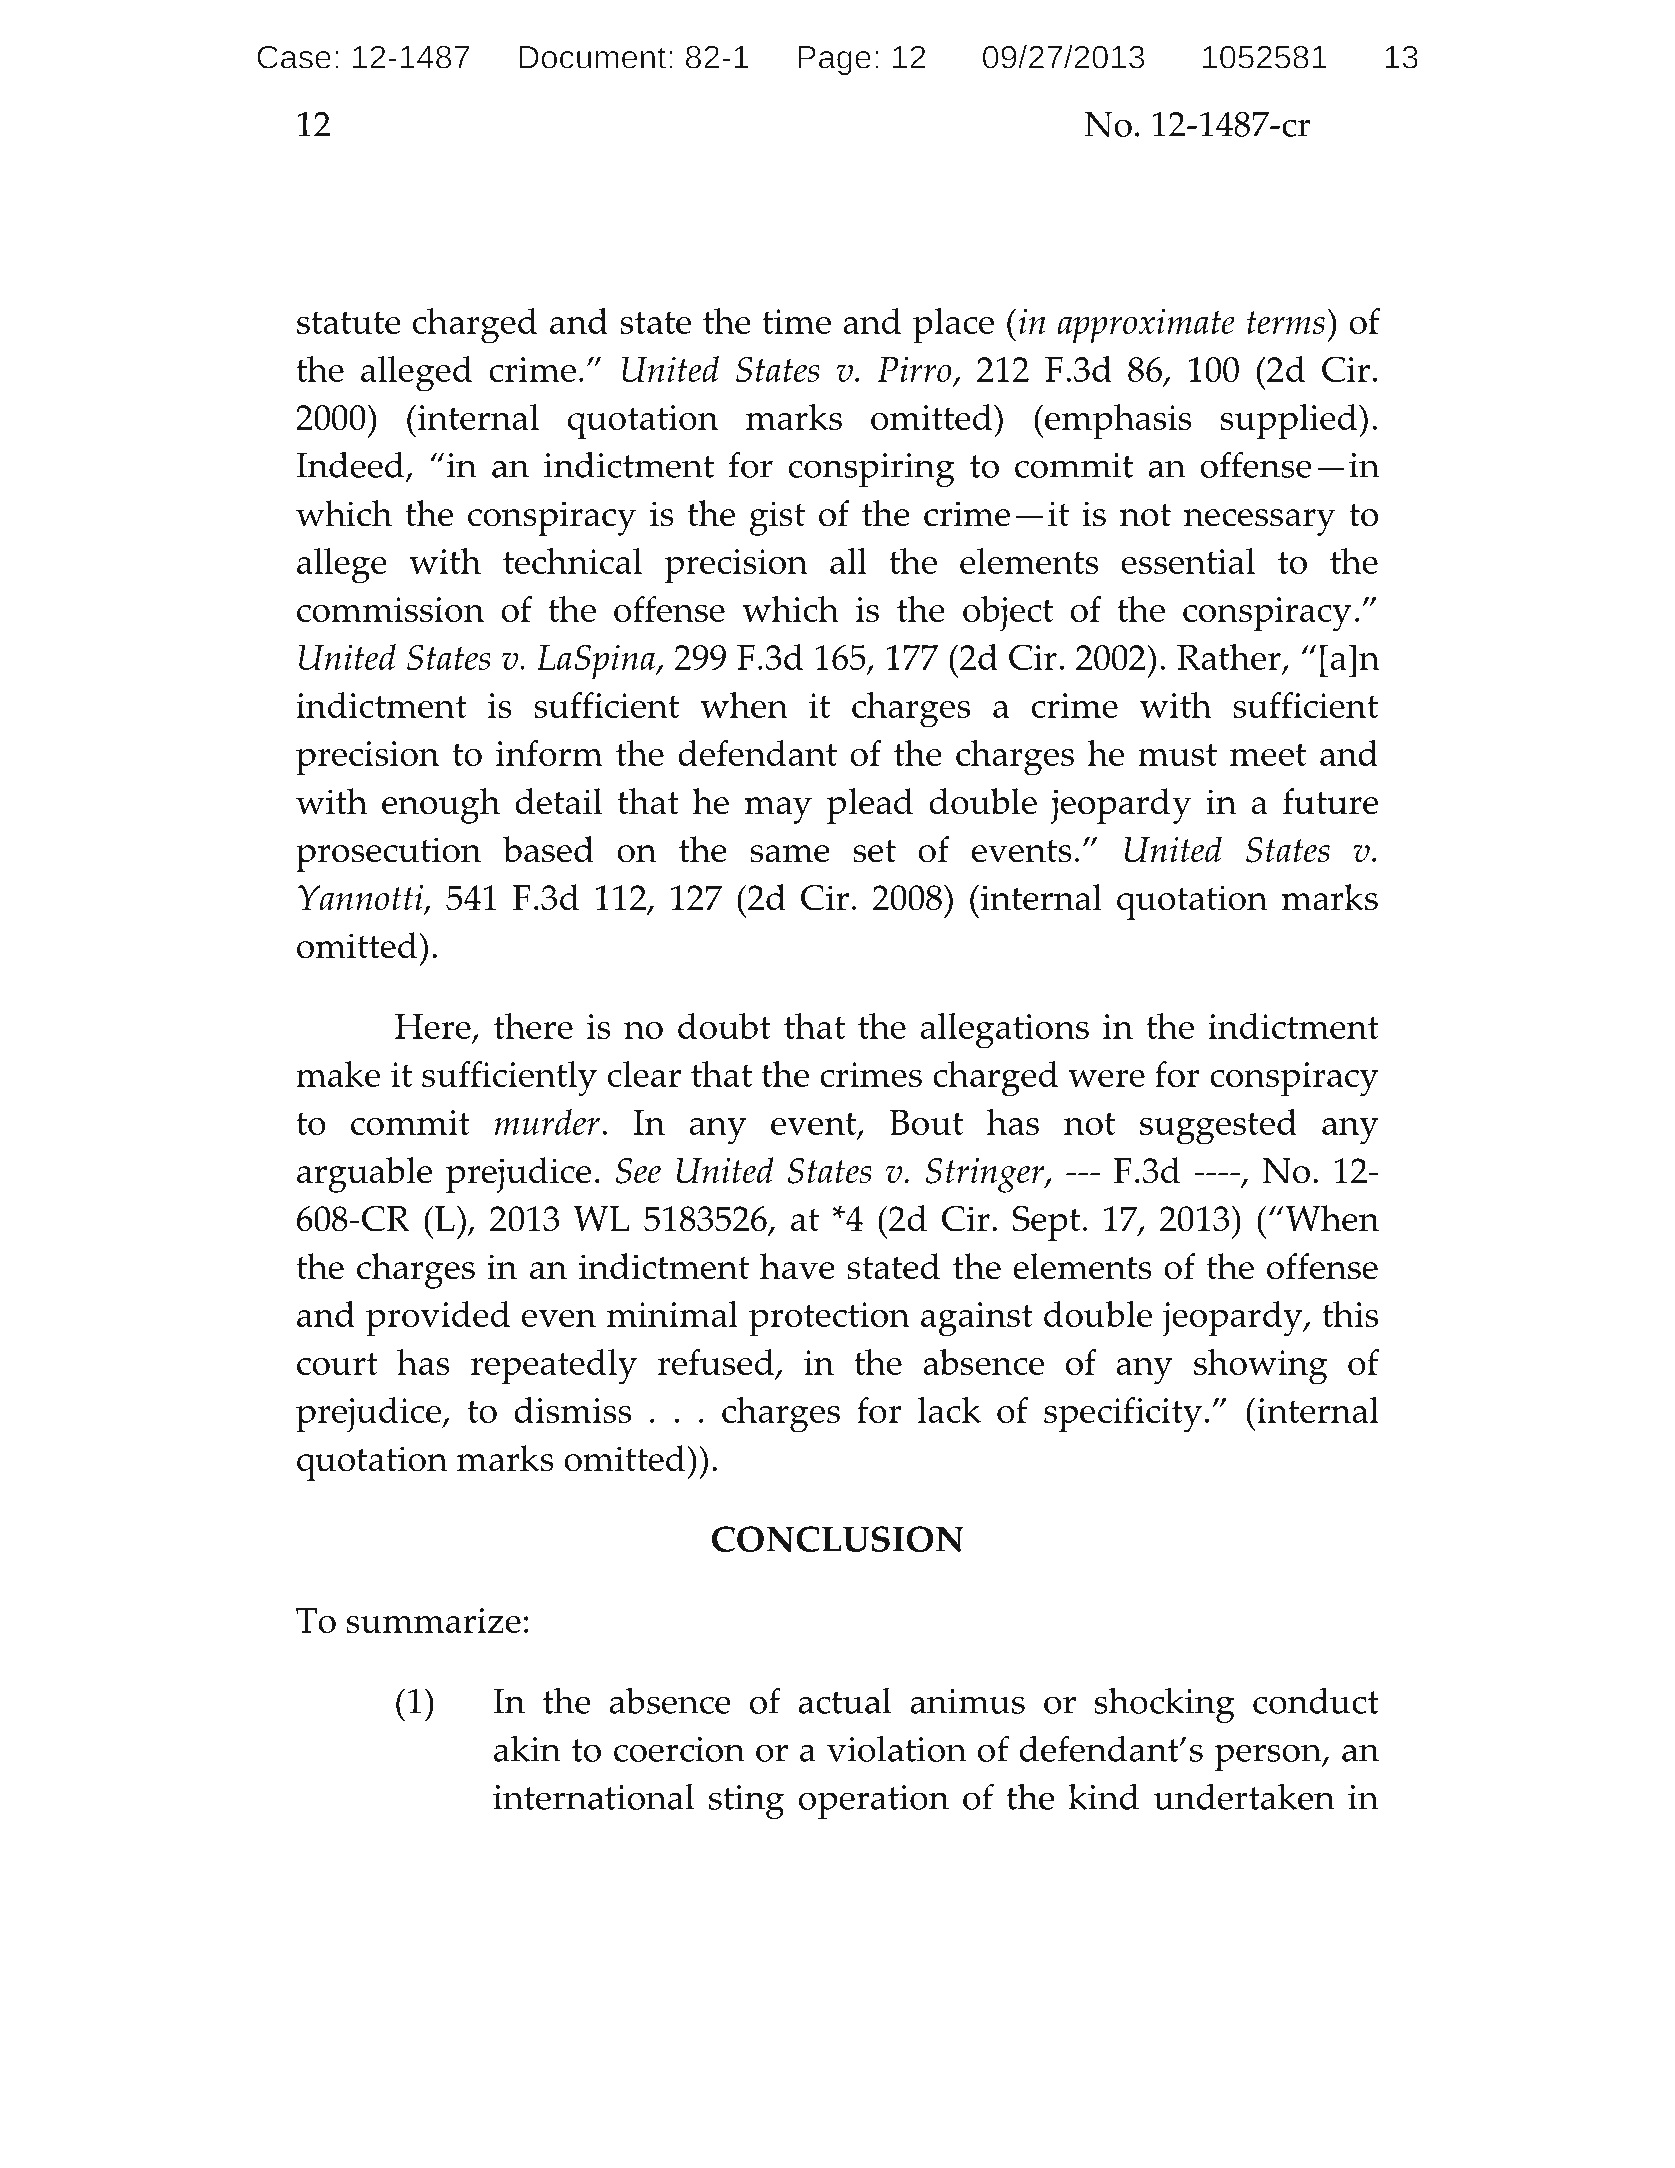  What do you see at coordinates (1269, 1758) in the page?
I see `person` at bounding box center [1269, 1758].
